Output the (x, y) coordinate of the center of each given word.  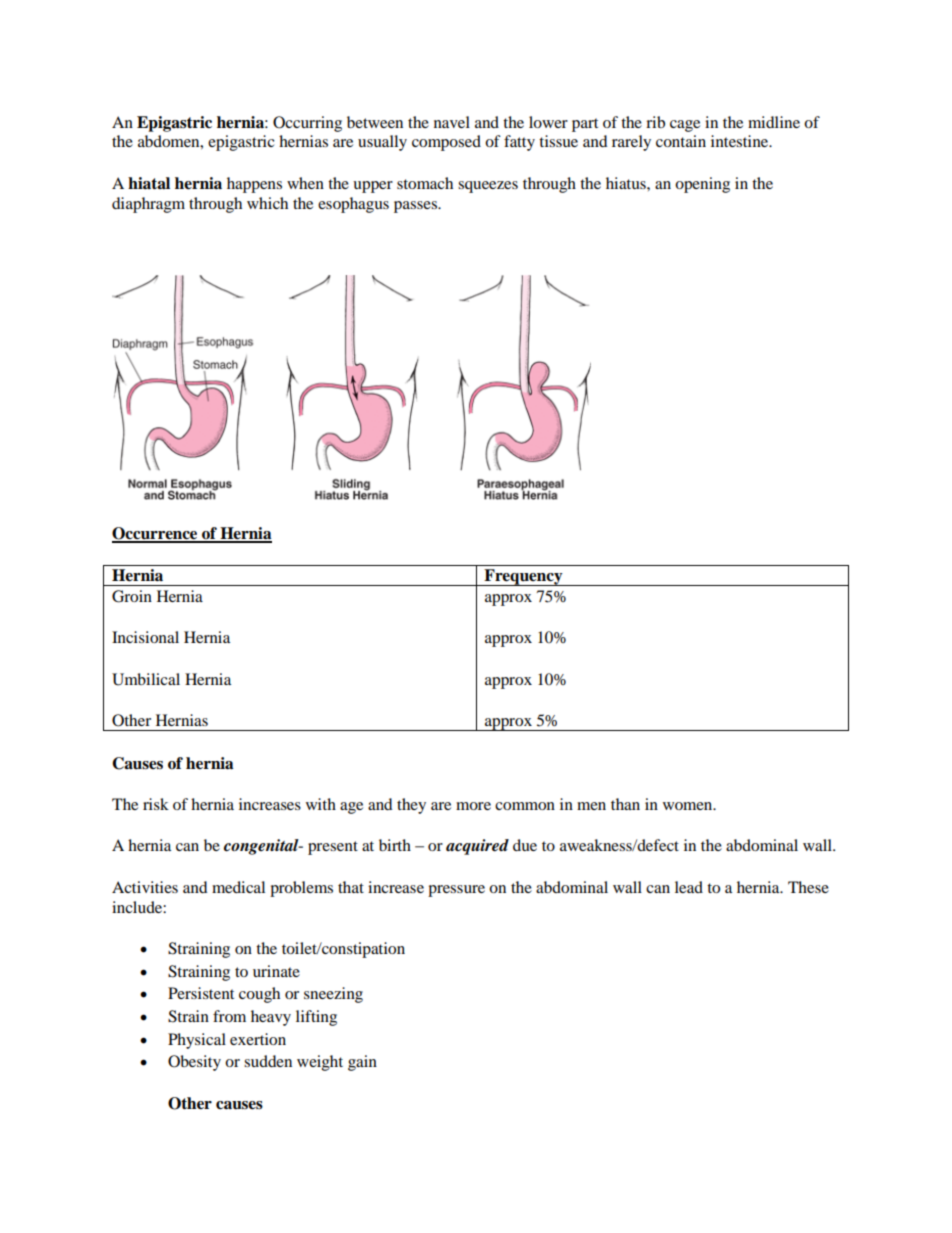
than (625, 804)
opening (702, 185)
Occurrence (156, 534)
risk (156, 804)
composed (446, 143)
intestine (741, 141)
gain (362, 1063)
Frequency (523, 577)
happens (254, 185)
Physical (197, 1041)
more (473, 806)
